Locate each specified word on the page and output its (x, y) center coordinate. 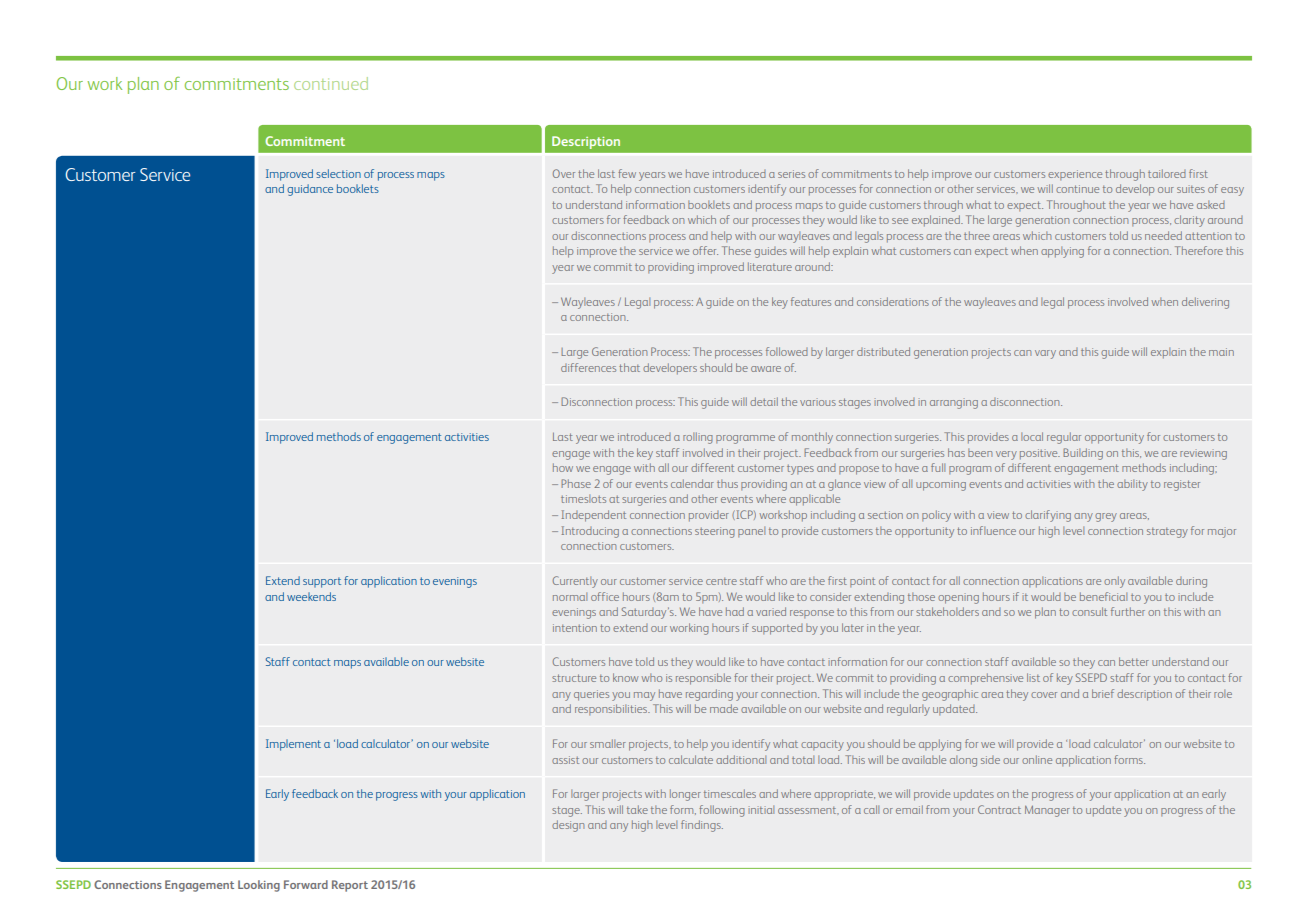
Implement (293, 745)
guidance (310, 190)
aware (766, 369)
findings (702, 826)
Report (350, 886)
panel (751, 532)
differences (588, 367)
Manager (1047, 811)
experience (1075, 175)
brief (1103, 693)
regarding (709, 695)
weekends (311, 596)
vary (1045, 354)
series (791, 174)
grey (1106, 517)
